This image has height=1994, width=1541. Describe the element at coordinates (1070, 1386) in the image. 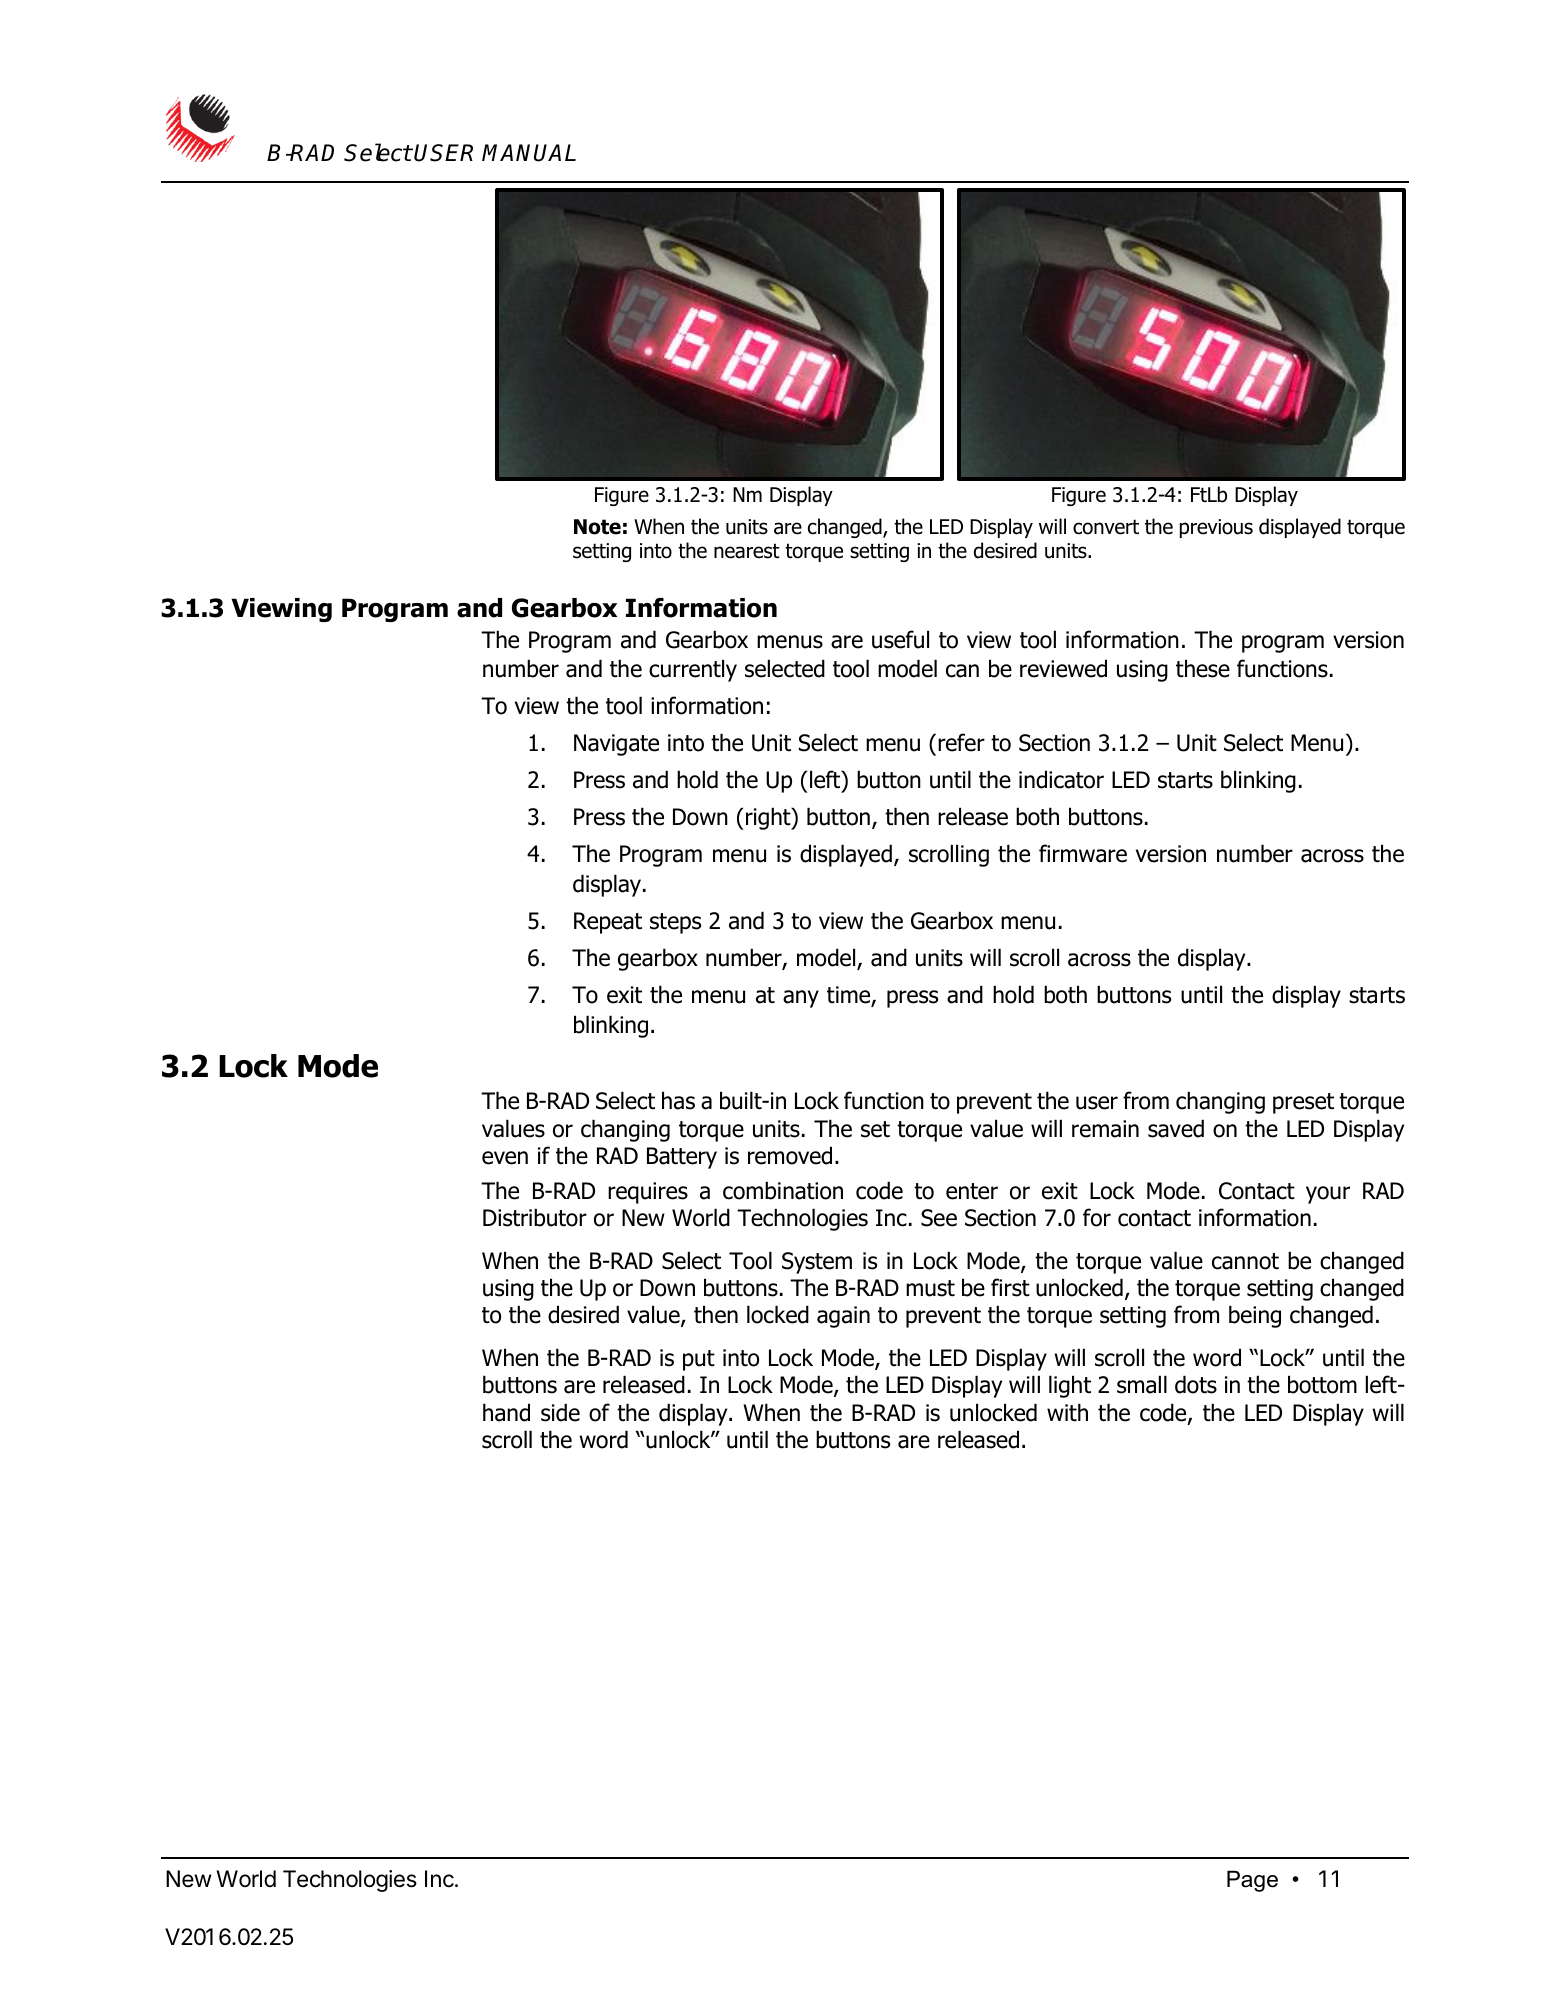

I see `light` at that location.
